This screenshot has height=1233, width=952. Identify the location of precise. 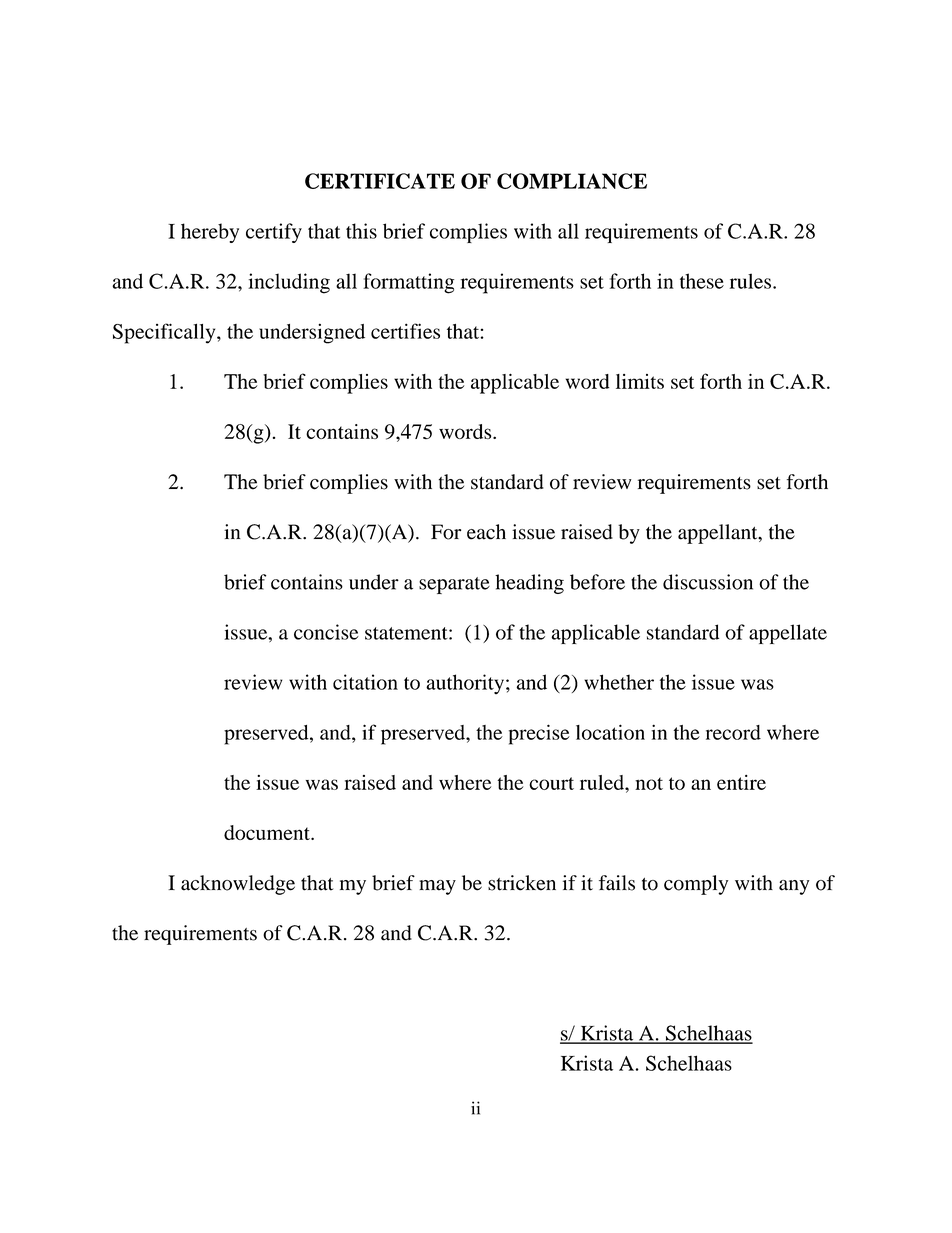
(539, 734).
